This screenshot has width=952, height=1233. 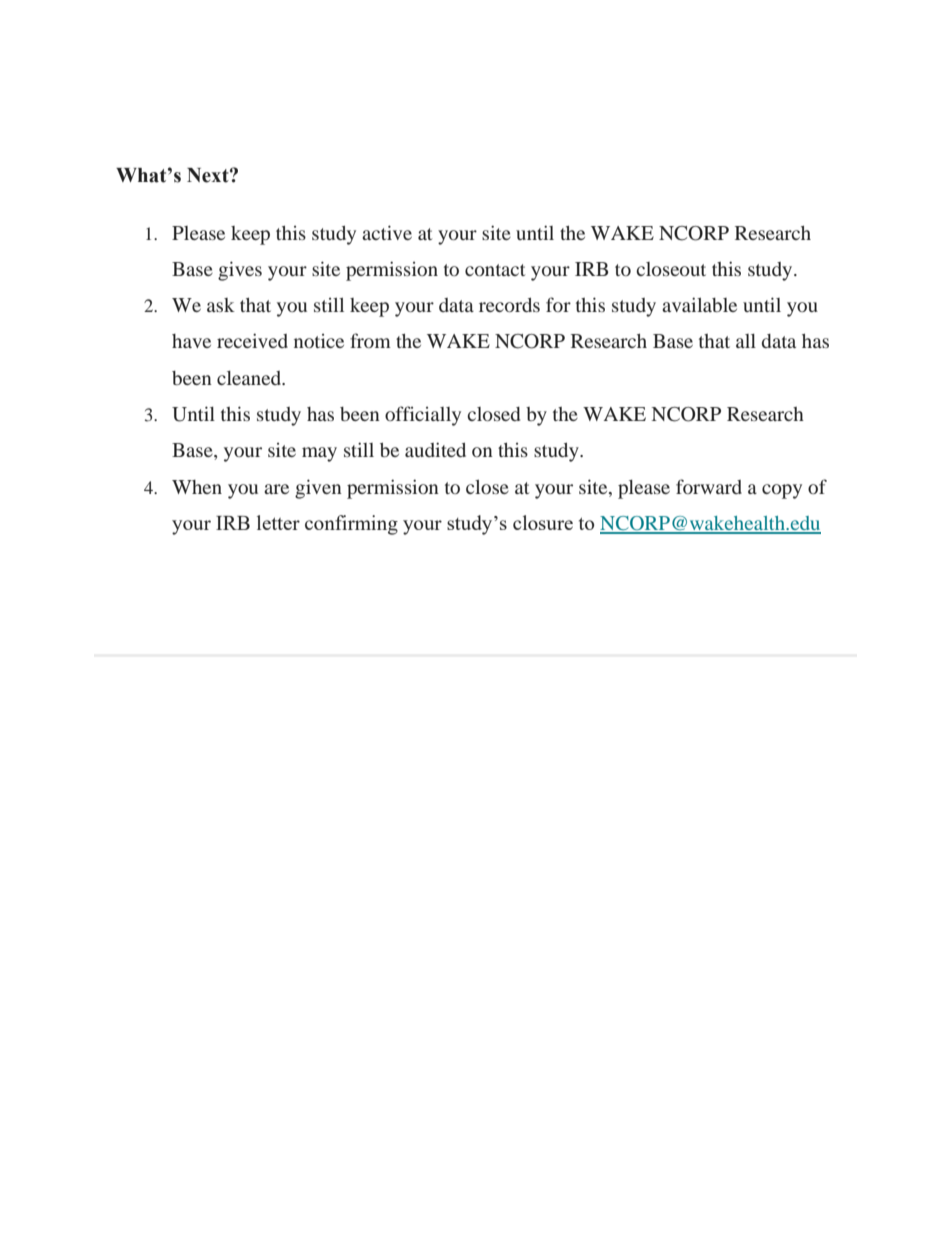 I want to click on may, so click(x=319, y=454).
